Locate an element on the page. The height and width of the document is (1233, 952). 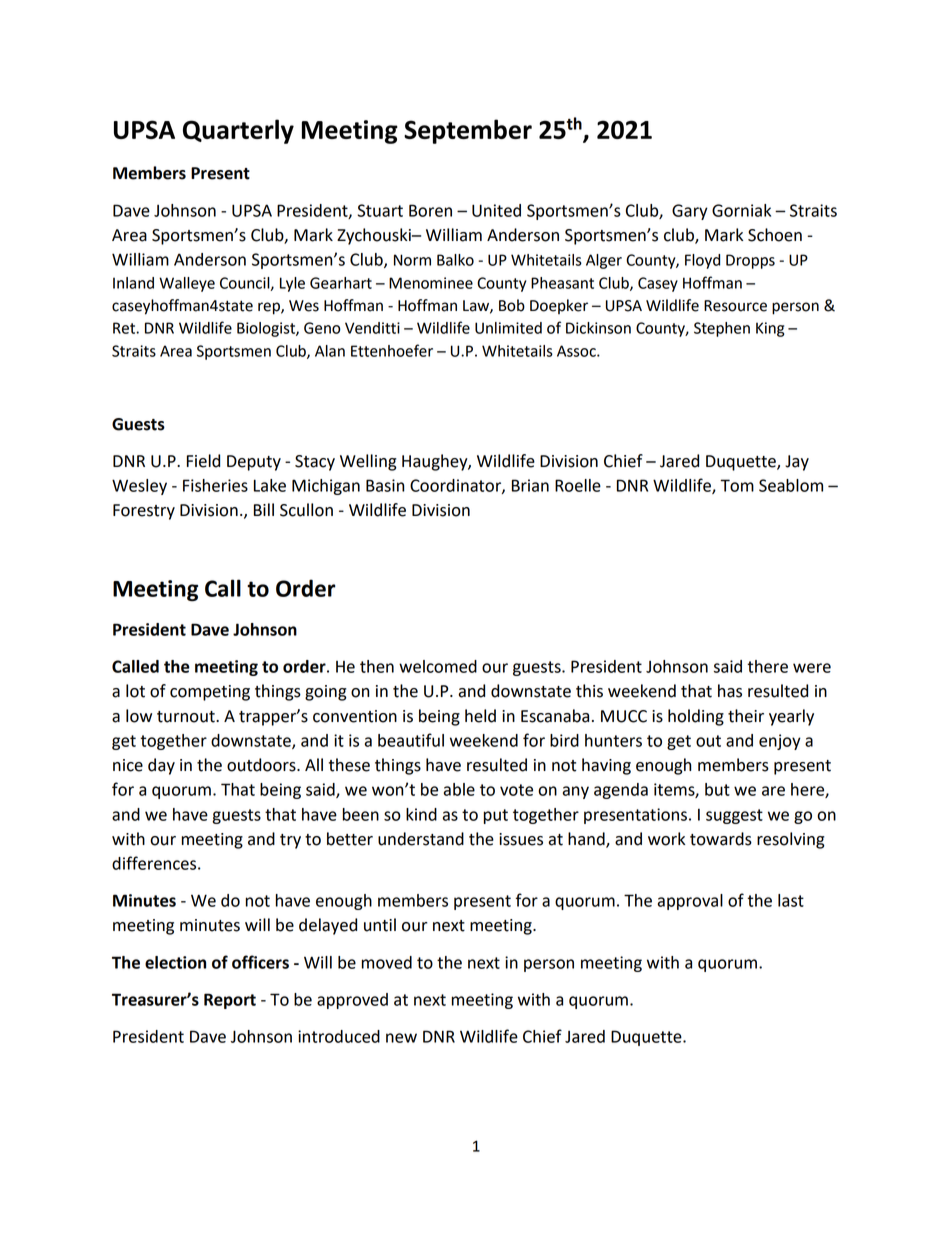
welcomed is located at coordinates (438, 666).
